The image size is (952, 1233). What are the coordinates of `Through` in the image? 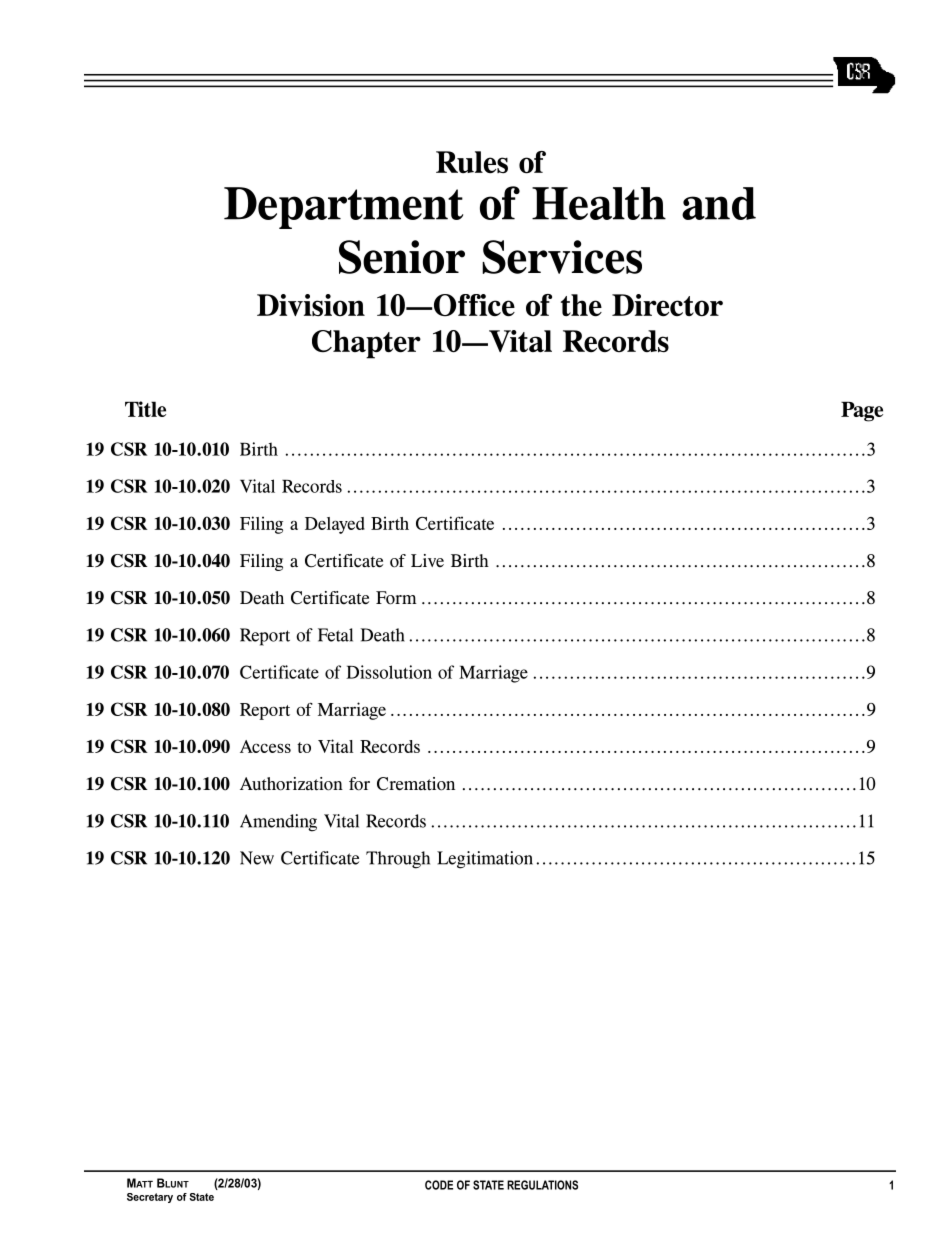 It's located at (398, 860).
